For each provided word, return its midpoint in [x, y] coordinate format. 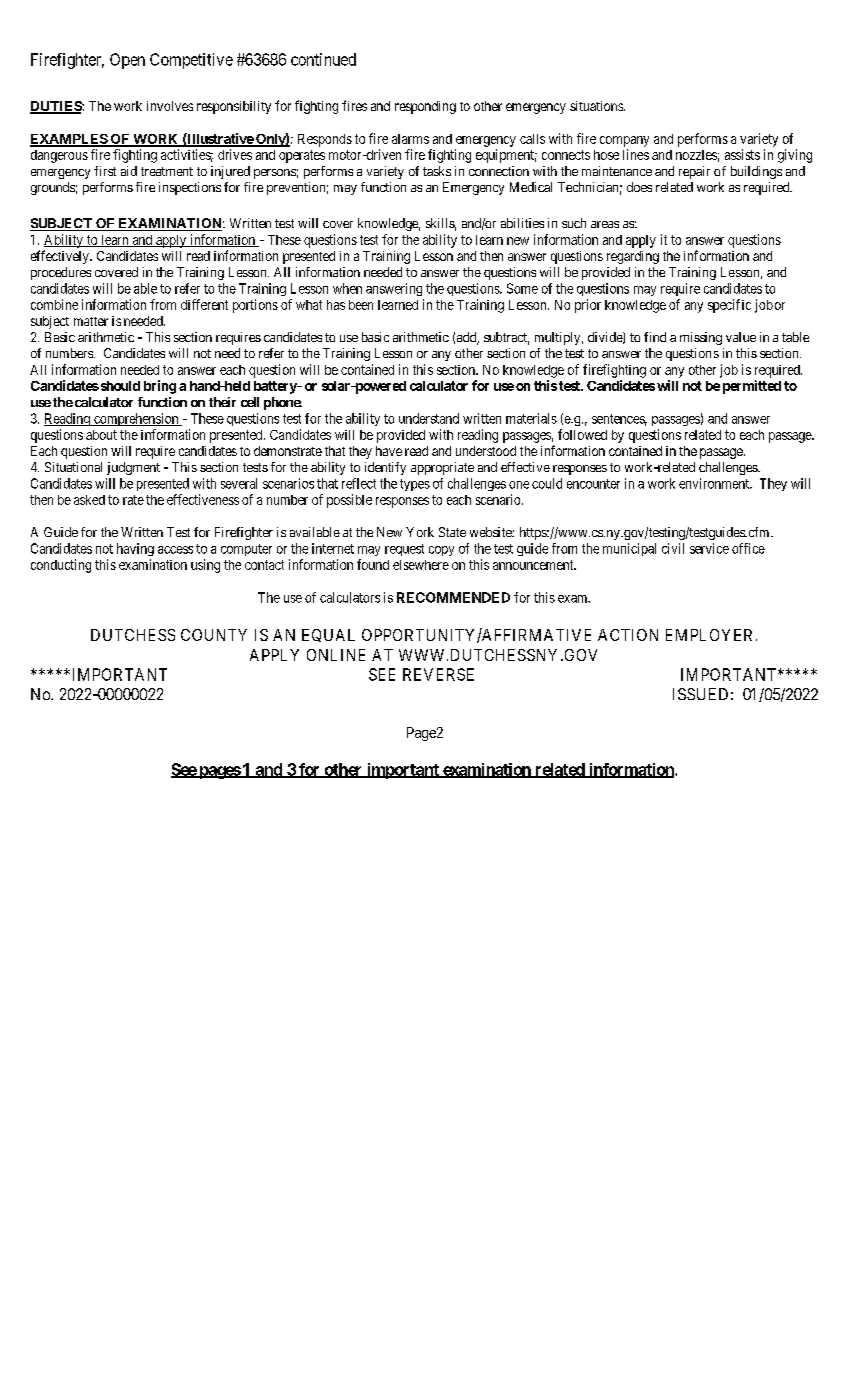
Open [127, 61]
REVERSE [438, 674]
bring [160, 387]
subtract [506, 338]
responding [425, 107]
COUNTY [214, 635]
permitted [752, 387]
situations [597, 106]
